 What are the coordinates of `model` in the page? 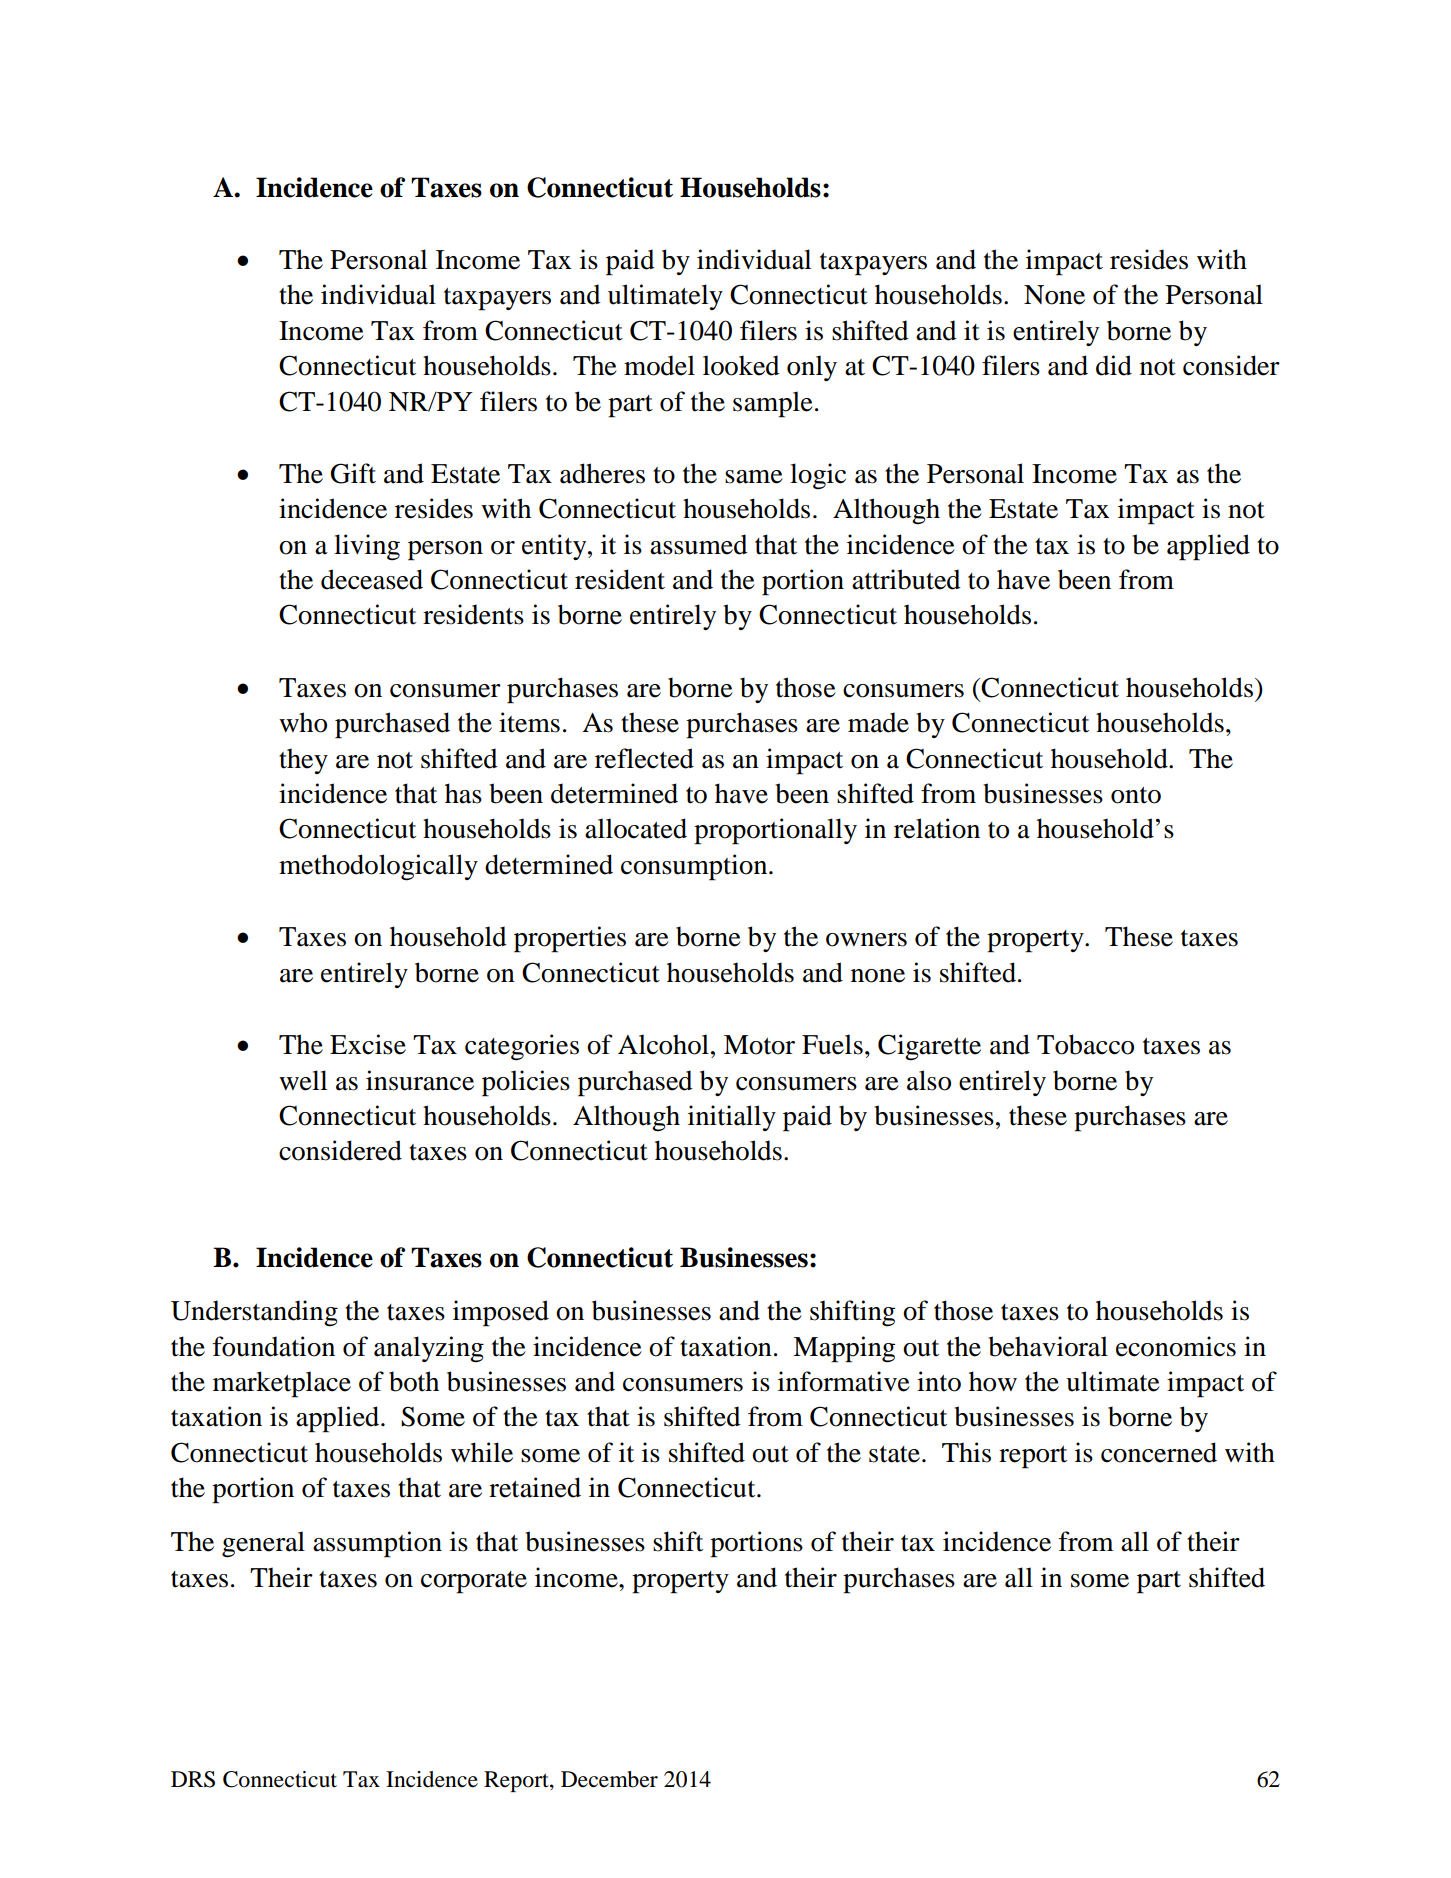 It's located at (659, 365).
